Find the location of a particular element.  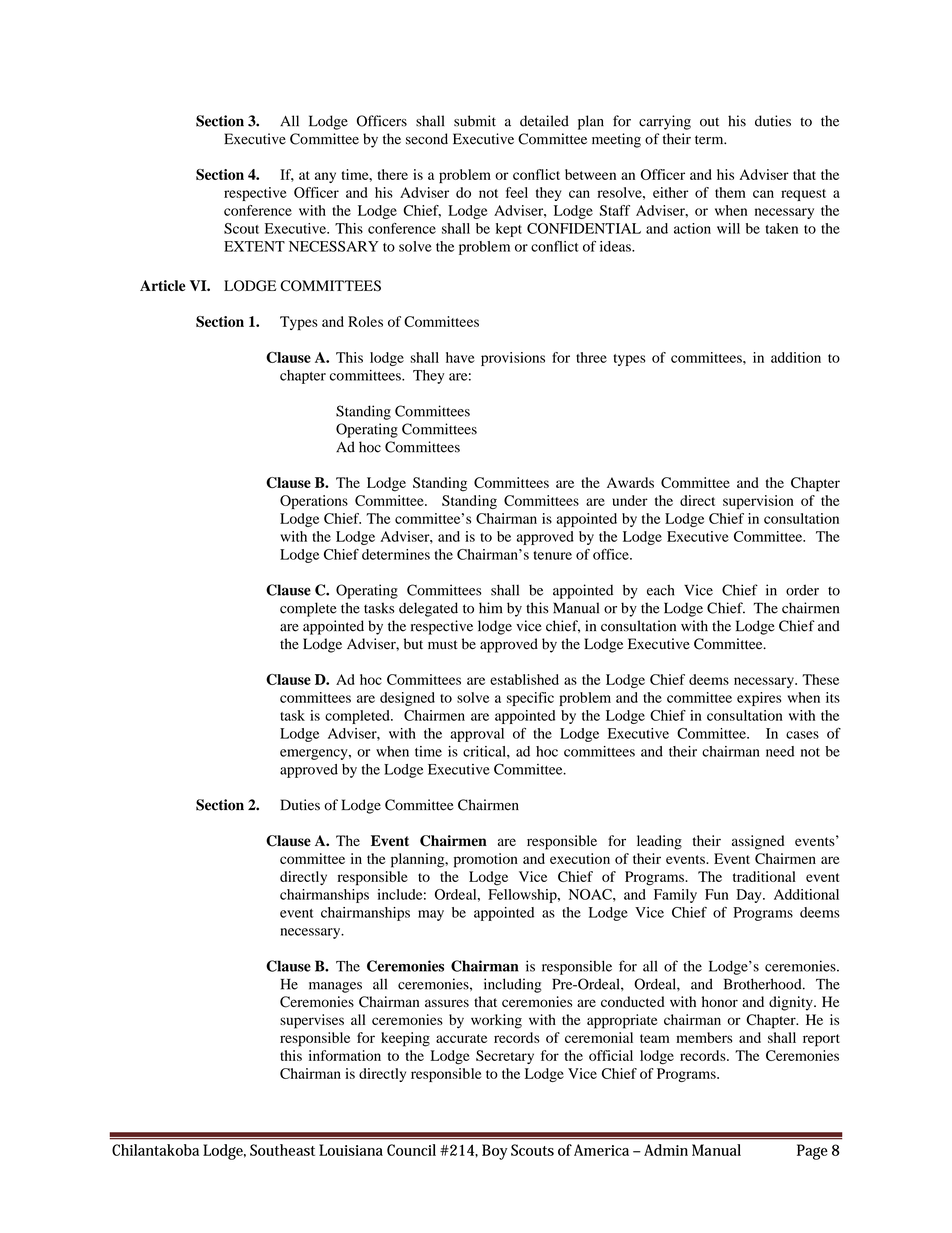

will is located at coordinates (728, 228).
